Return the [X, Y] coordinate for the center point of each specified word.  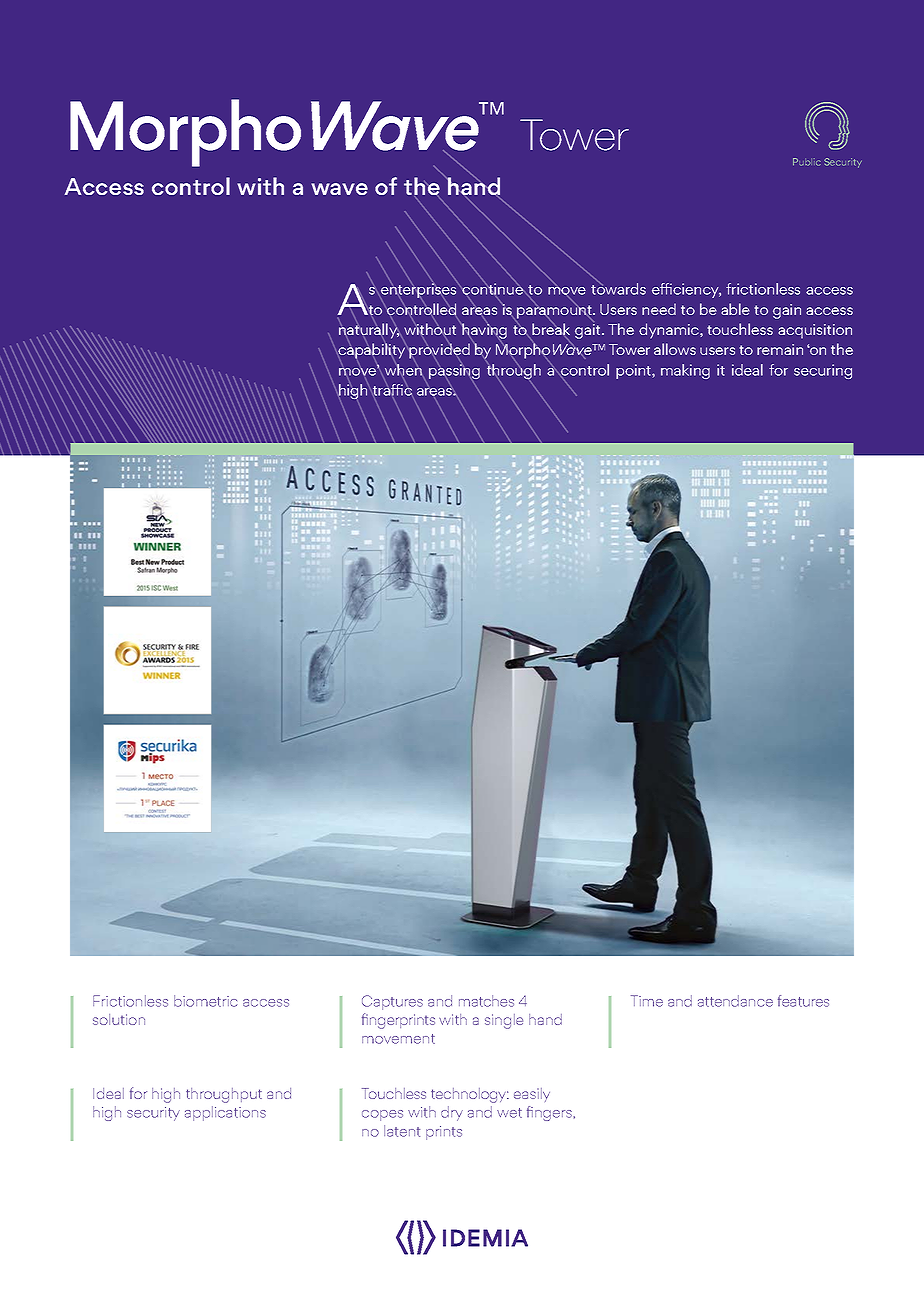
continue [492, 289]
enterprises [419, 291]
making [685, 371]
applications [225, 1113]
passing [454, 372]
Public [807, 162]
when [403, 370]
